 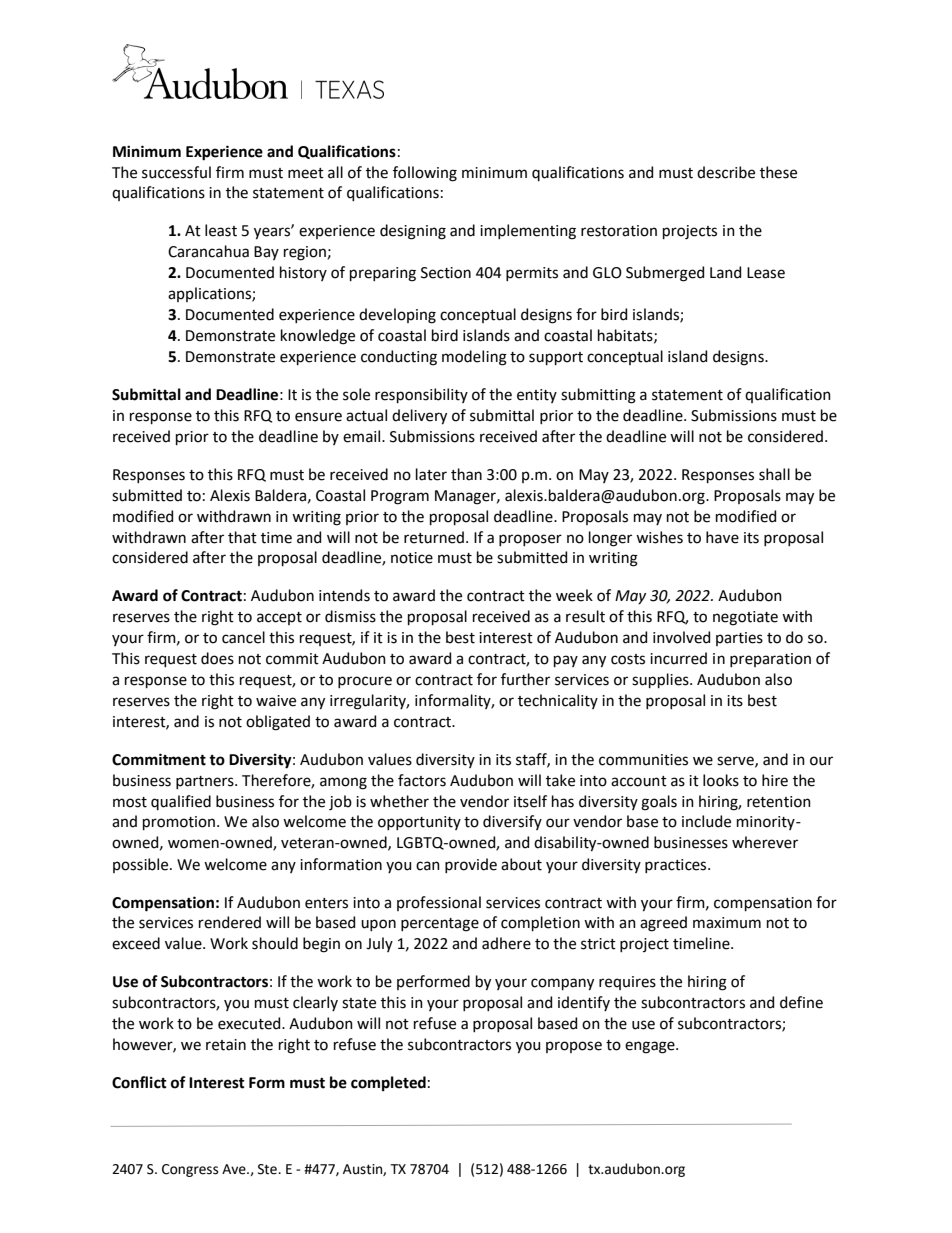 I want to click on does, so click(x=217, y=658).
